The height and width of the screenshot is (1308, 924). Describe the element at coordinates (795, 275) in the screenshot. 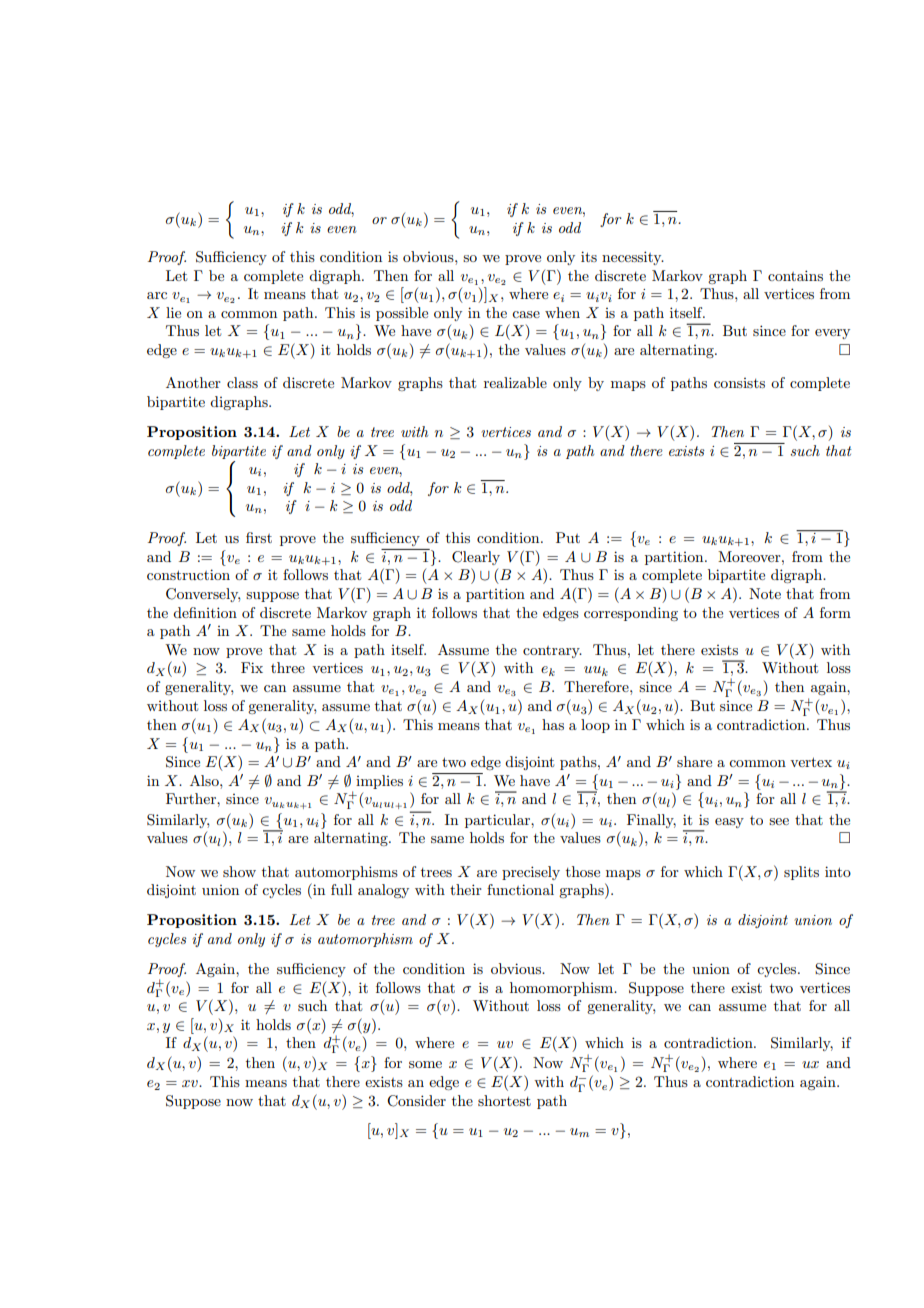

I see `contains` at that location.
